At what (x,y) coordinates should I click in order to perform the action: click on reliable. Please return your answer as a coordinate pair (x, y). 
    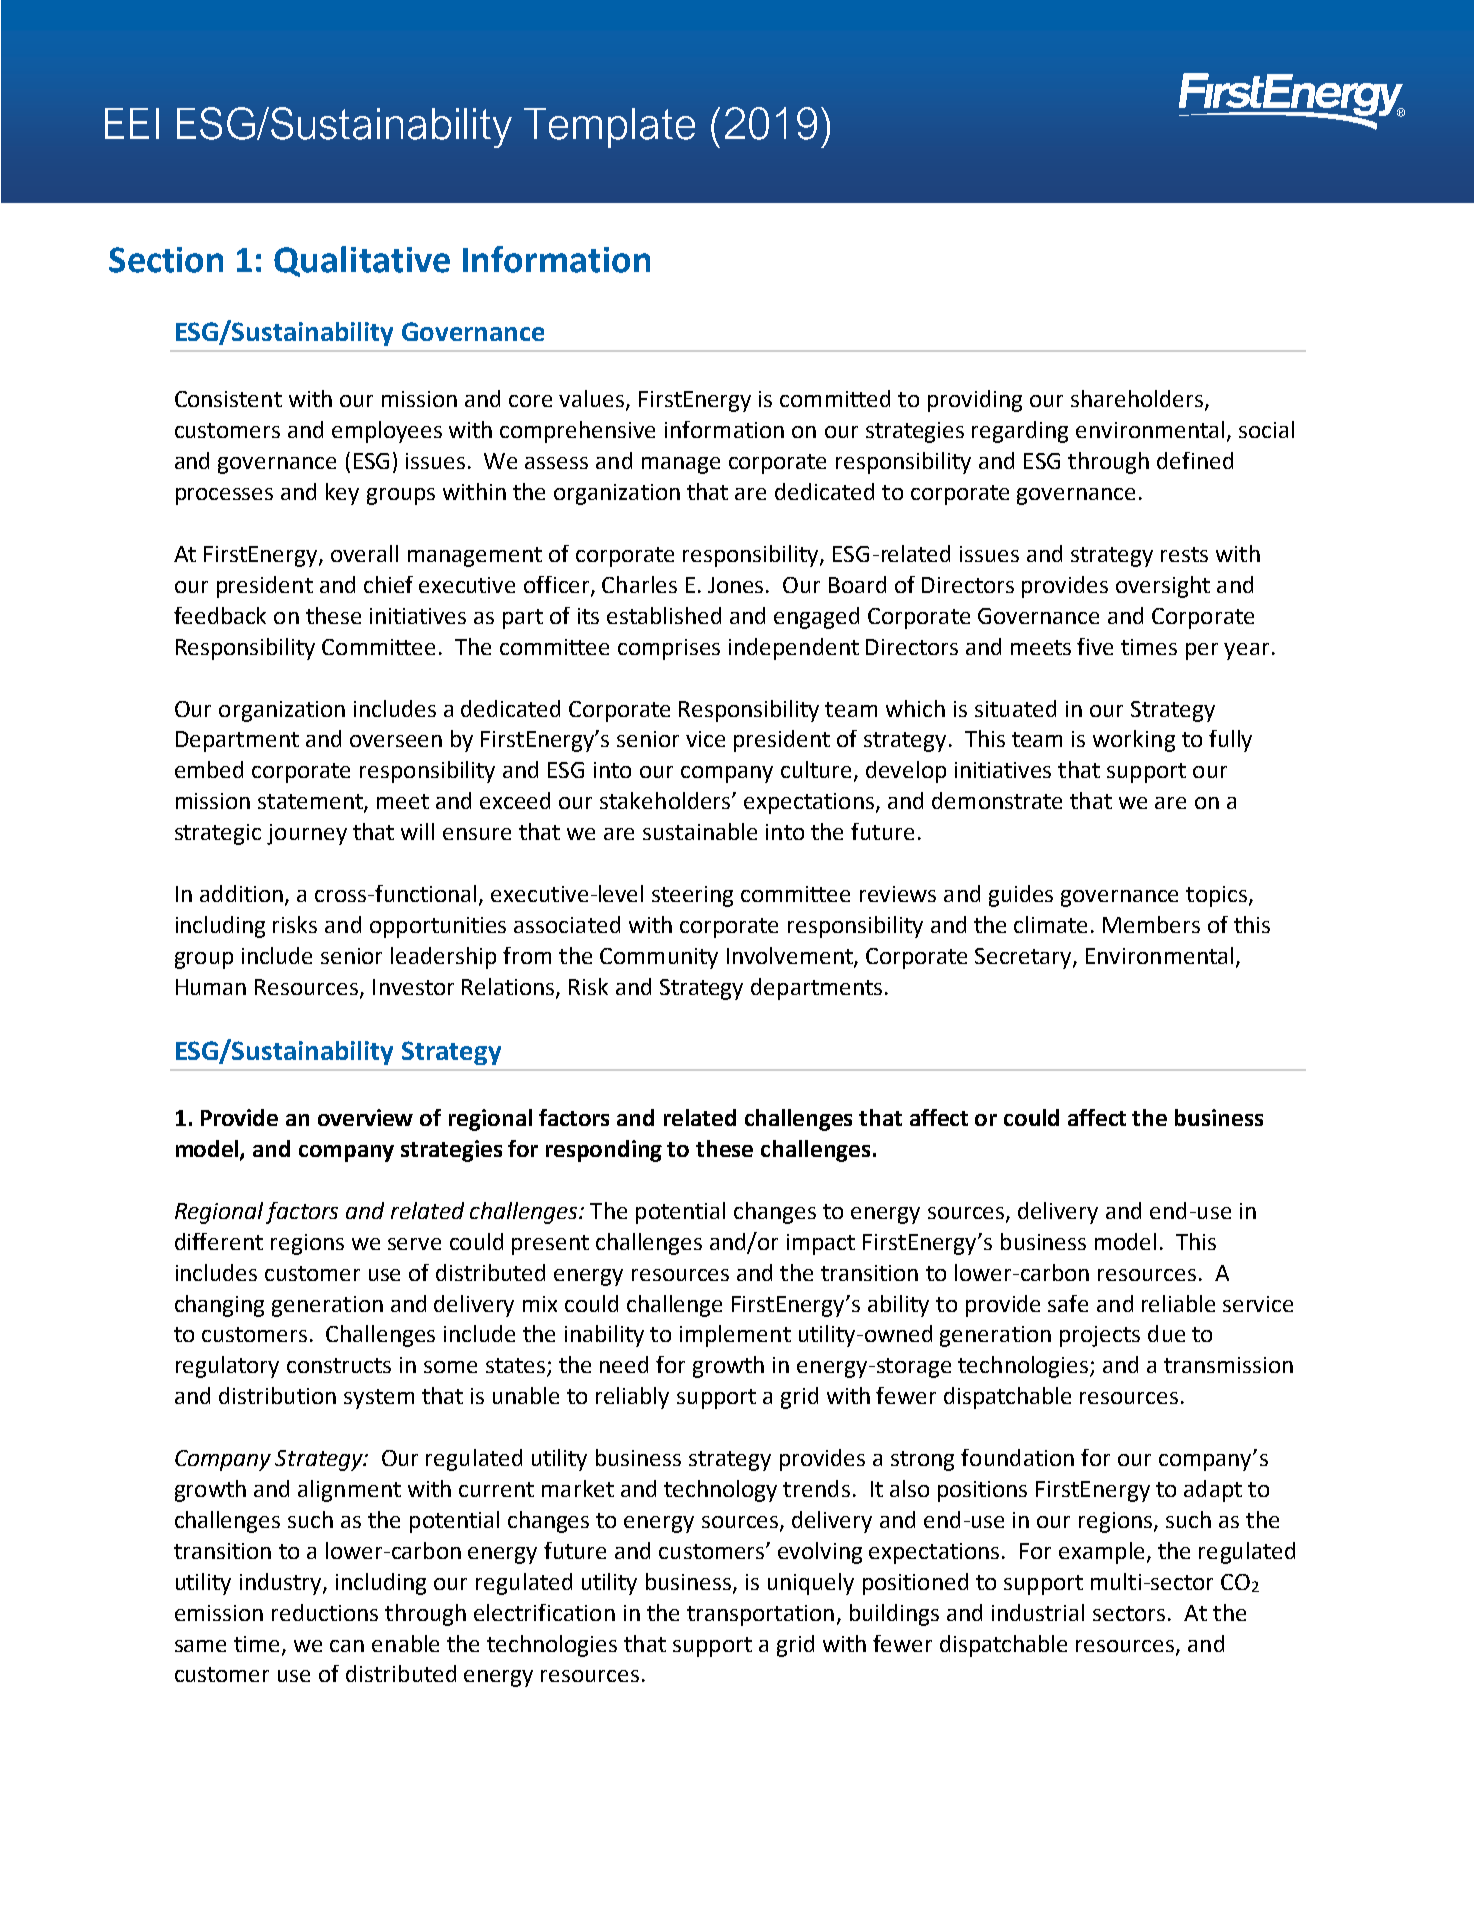
    Looking at the image, I should click on (1178, 1303).
